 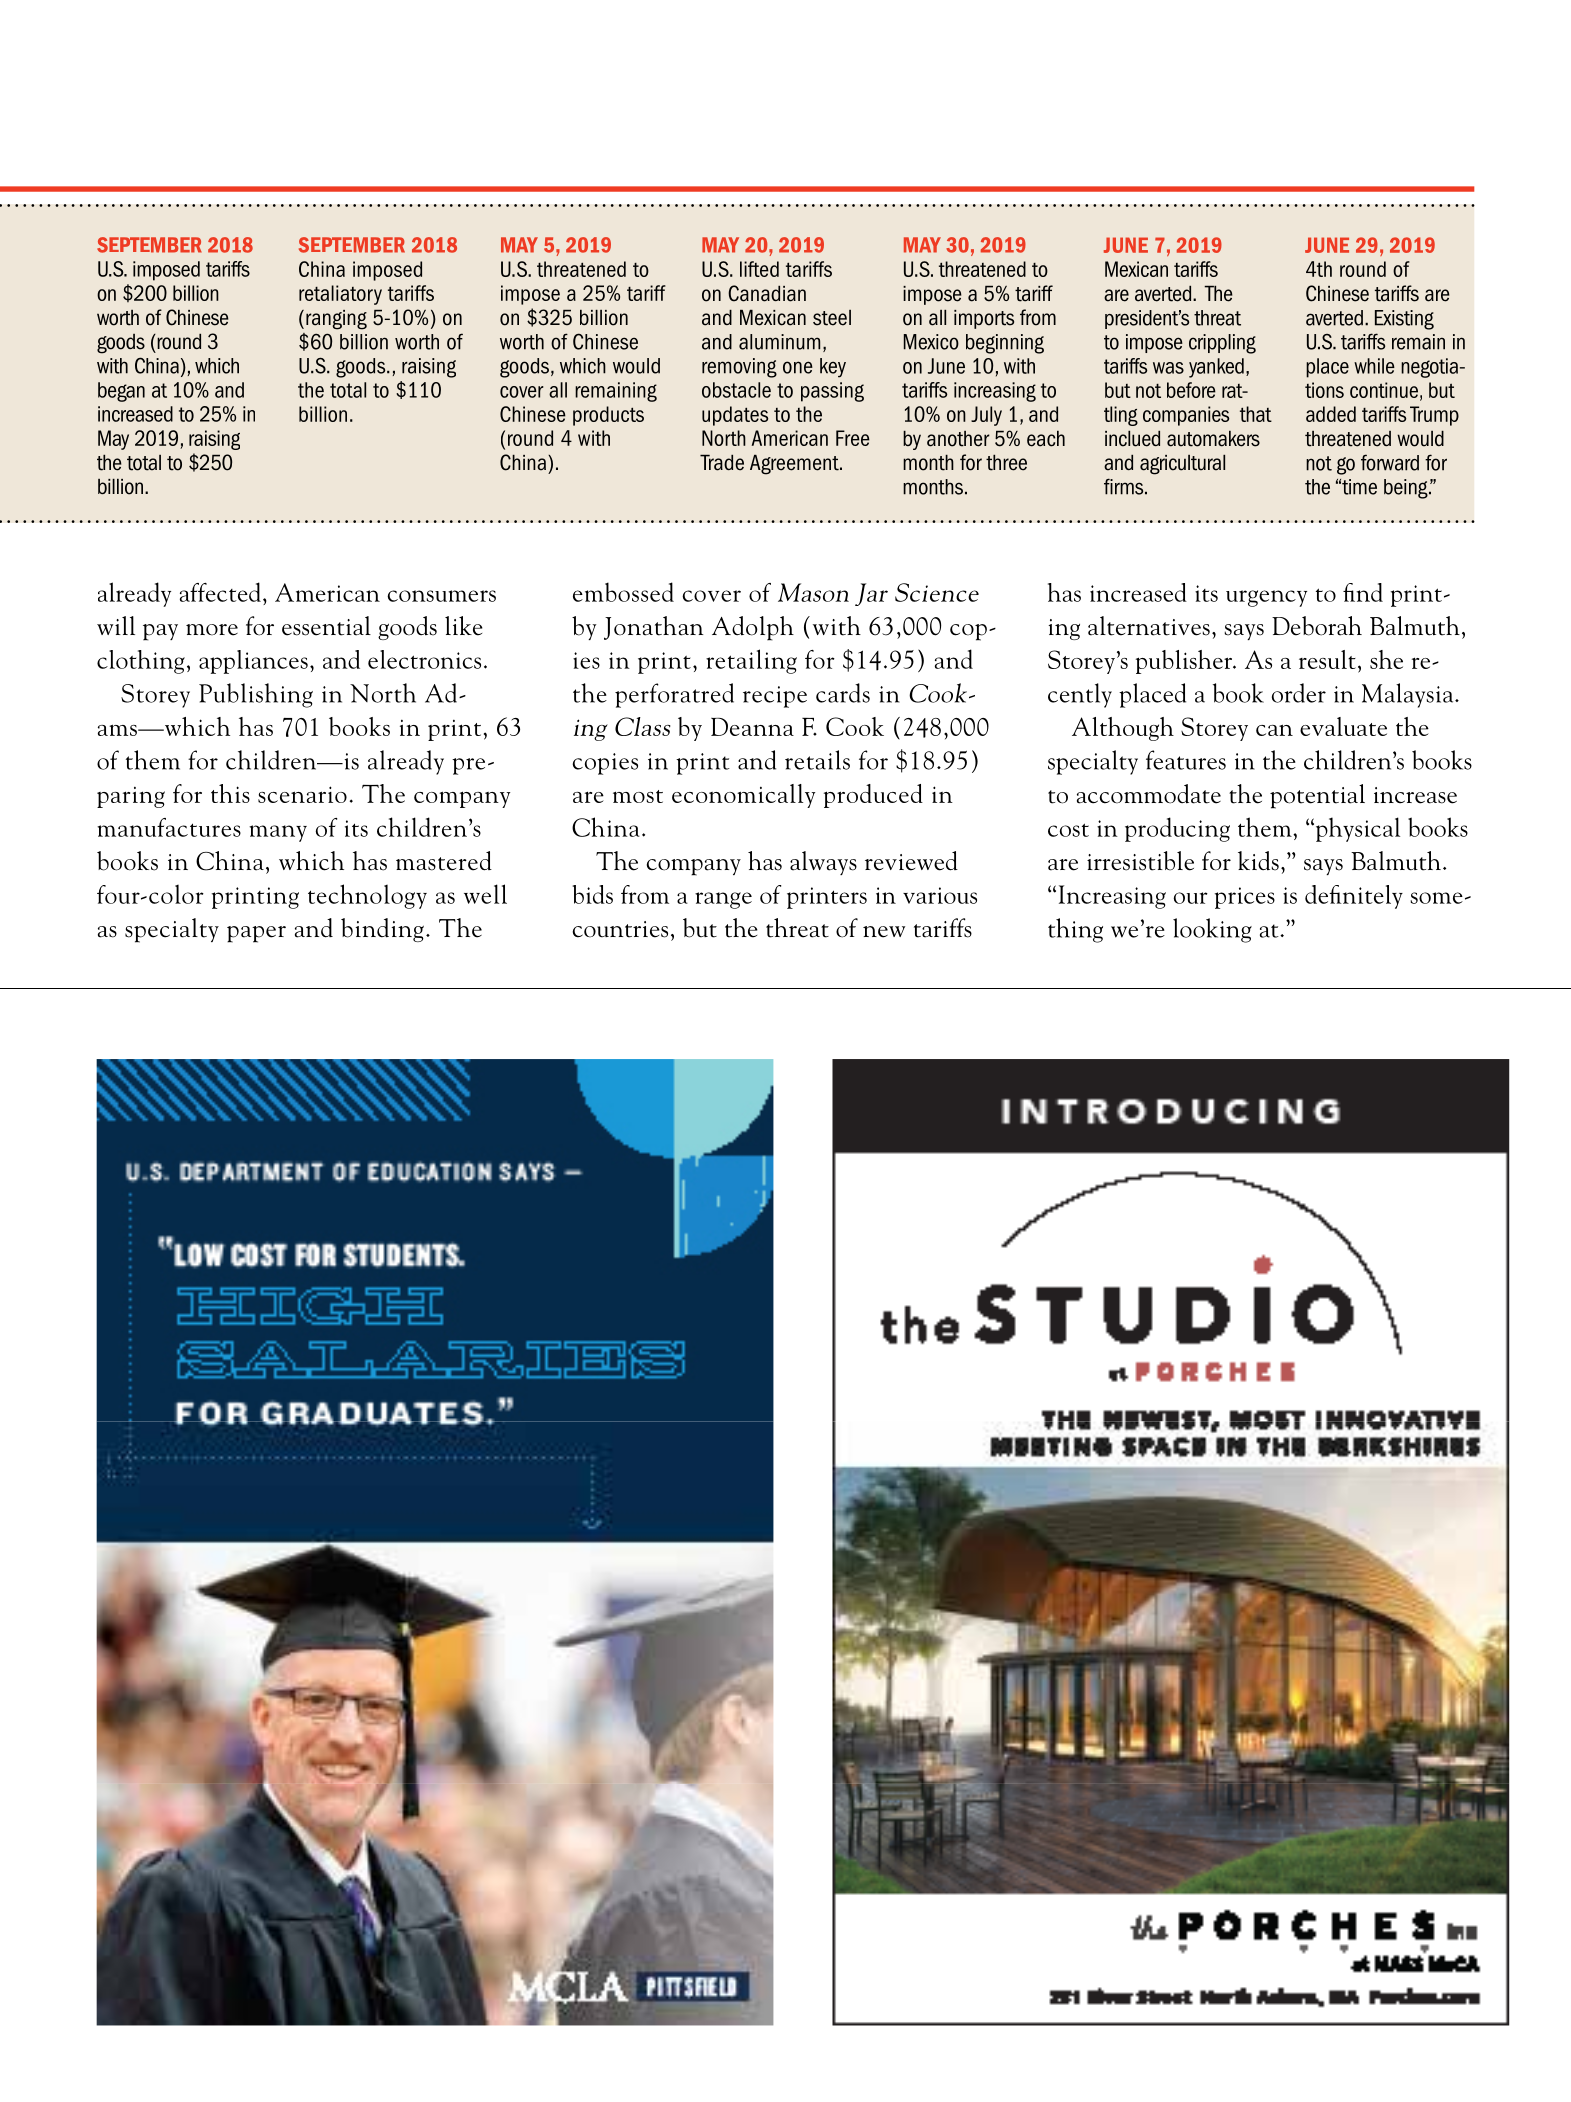 I want to click on range, so click(x=723, y=900).
